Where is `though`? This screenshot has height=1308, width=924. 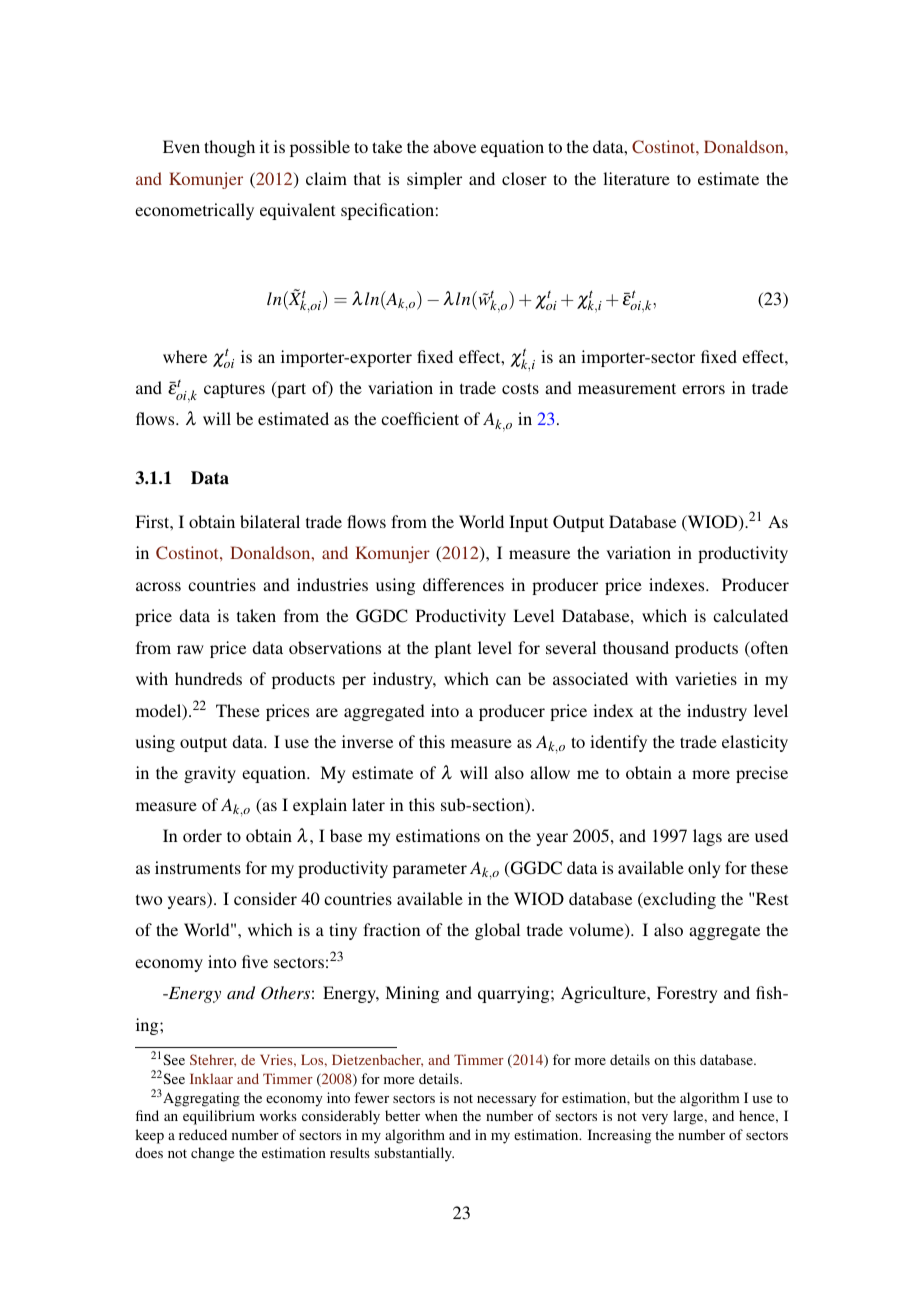
though is located at coordinates (229, 148).
